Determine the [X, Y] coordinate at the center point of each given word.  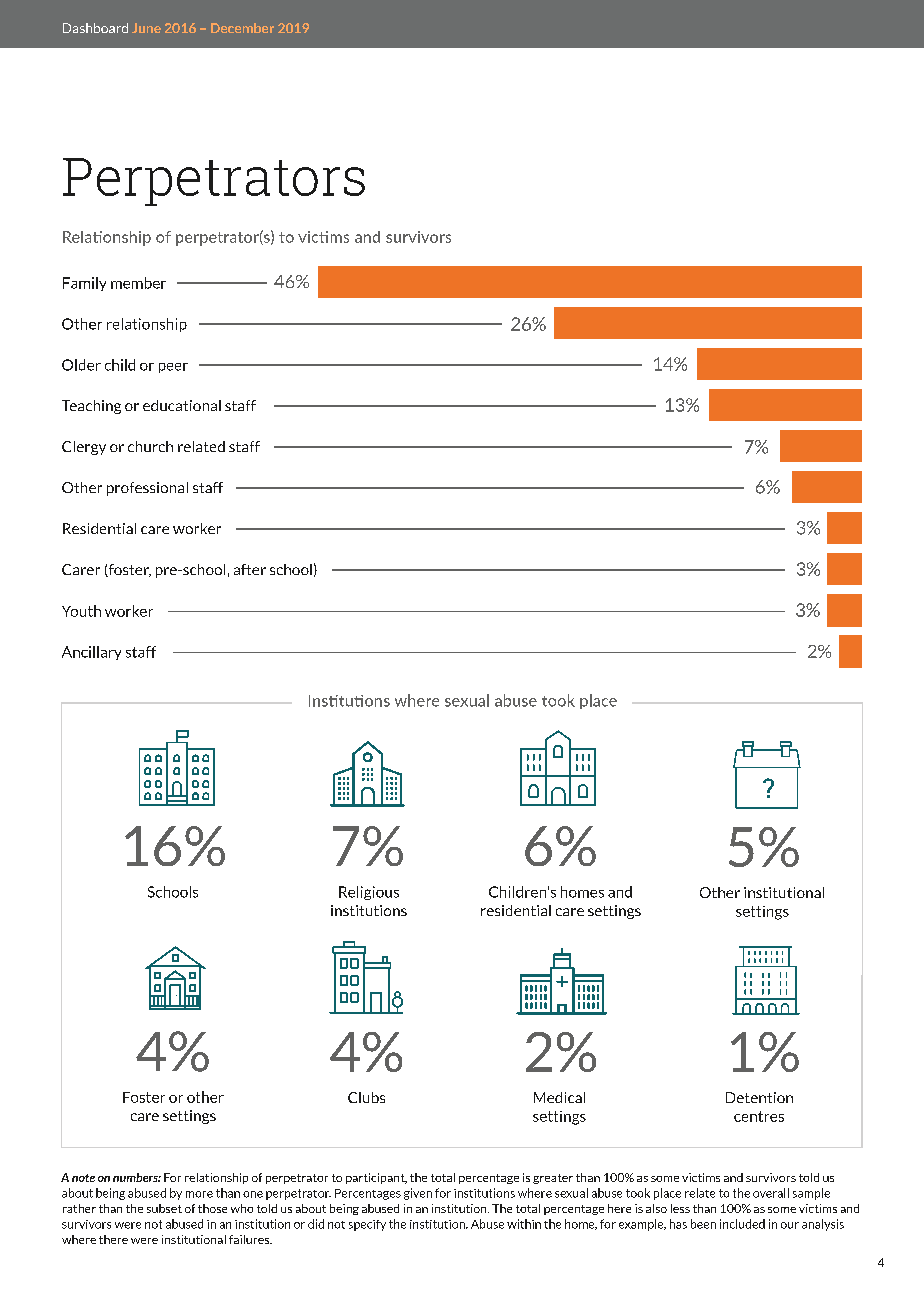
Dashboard [95, 28]
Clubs [366, 1097]
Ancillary [91, 653]
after [250, 569]
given [418, 1194]
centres [759, 1116]
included [742, 1224]
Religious [369, 893]
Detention [759, 1097]
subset [164, 1208]
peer [173, 368]
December [242, 28]
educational [182, 405]
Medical [559, 1097]
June [146, 28]
